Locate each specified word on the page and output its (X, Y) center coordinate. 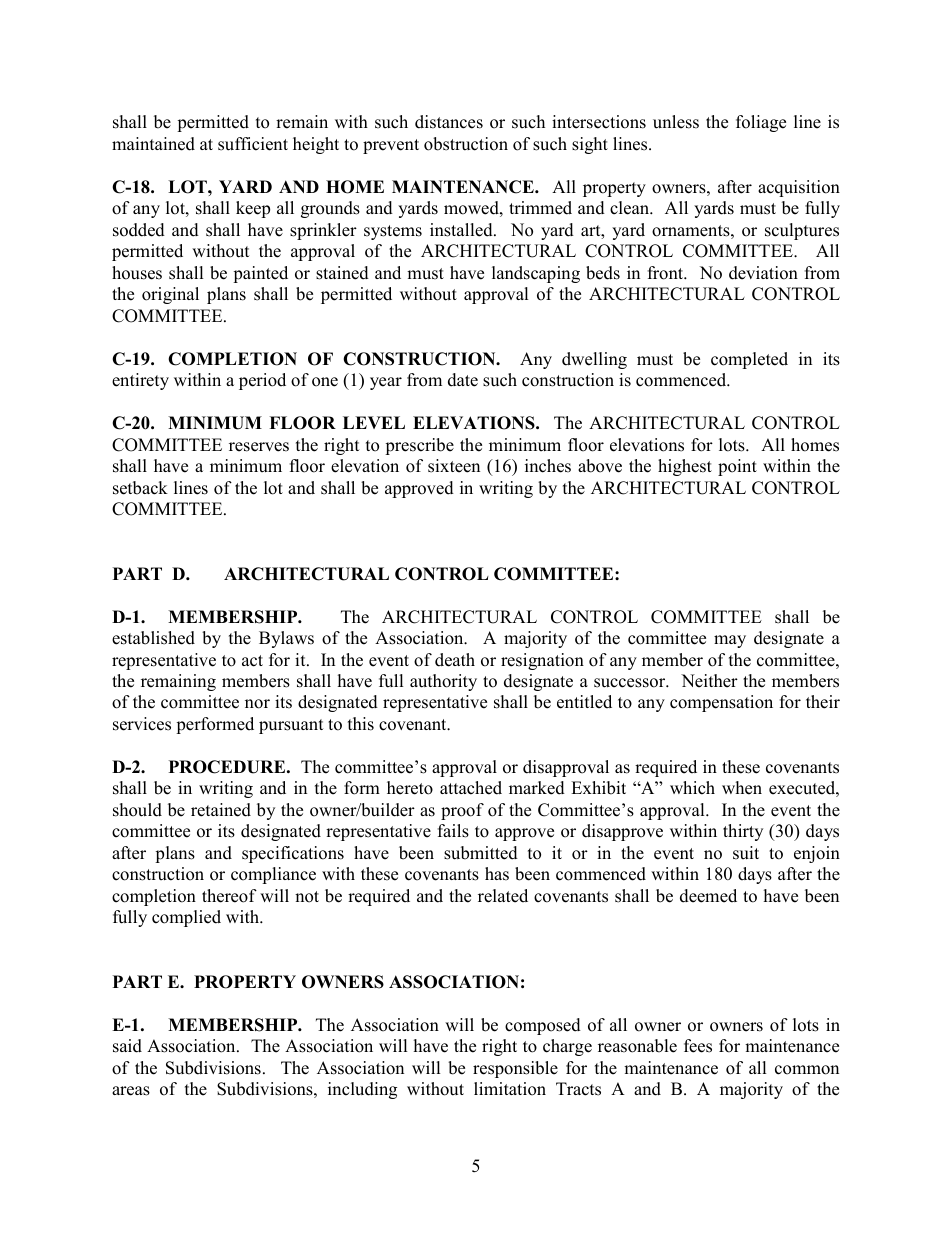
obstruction (466, 144)
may (730, 641)
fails (453, 831)
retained (221, 810)
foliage (761, 123)
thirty (743, 832)
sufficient (253, 144)
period (262, 381)
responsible (515, 1069)
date (463, 380)
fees (698, 1046)
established (153, 638)
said (127, 1046)
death (455, 660)
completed (749, 360)
